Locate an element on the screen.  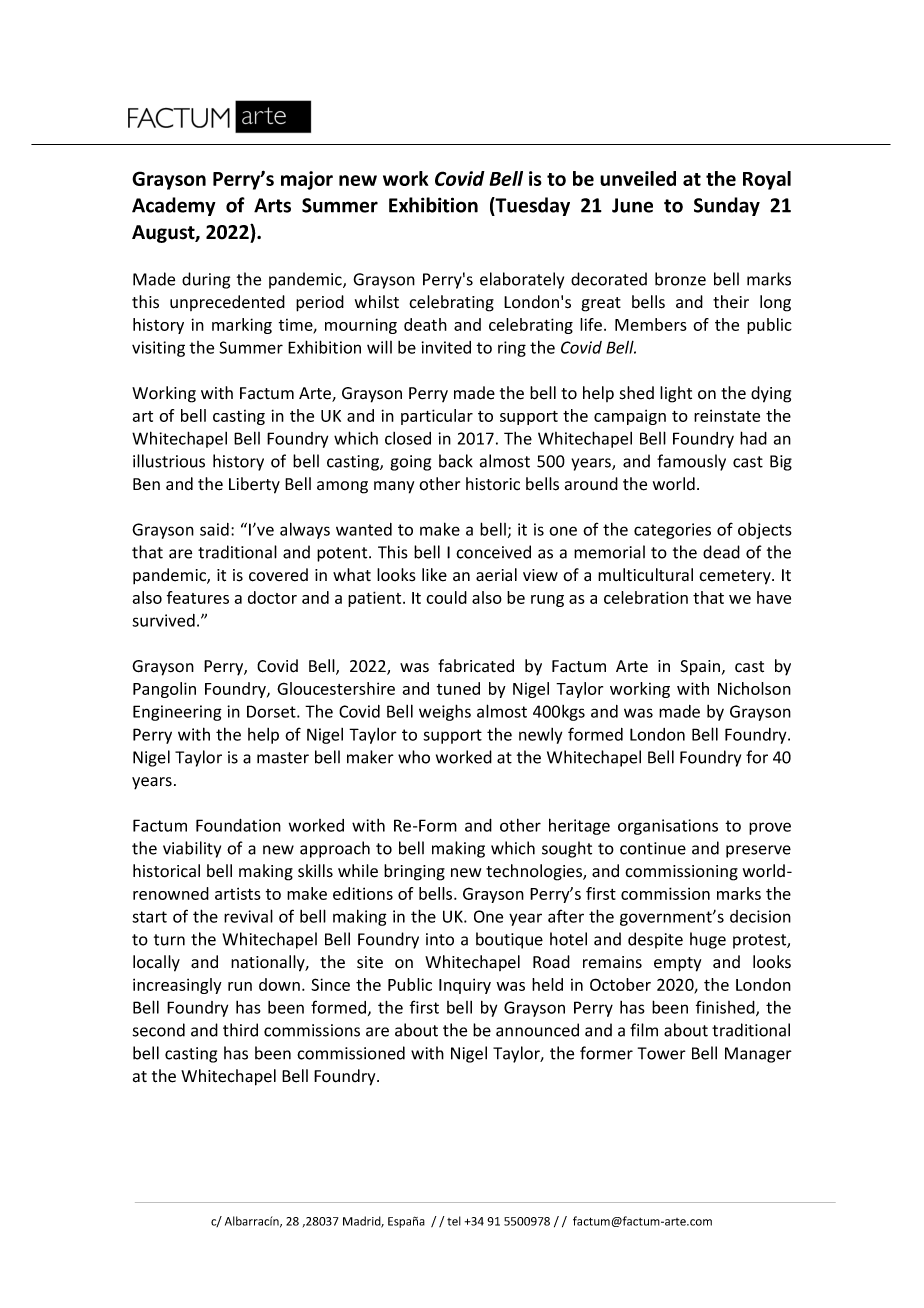
cemetery is located at coordinates (736, 577).
